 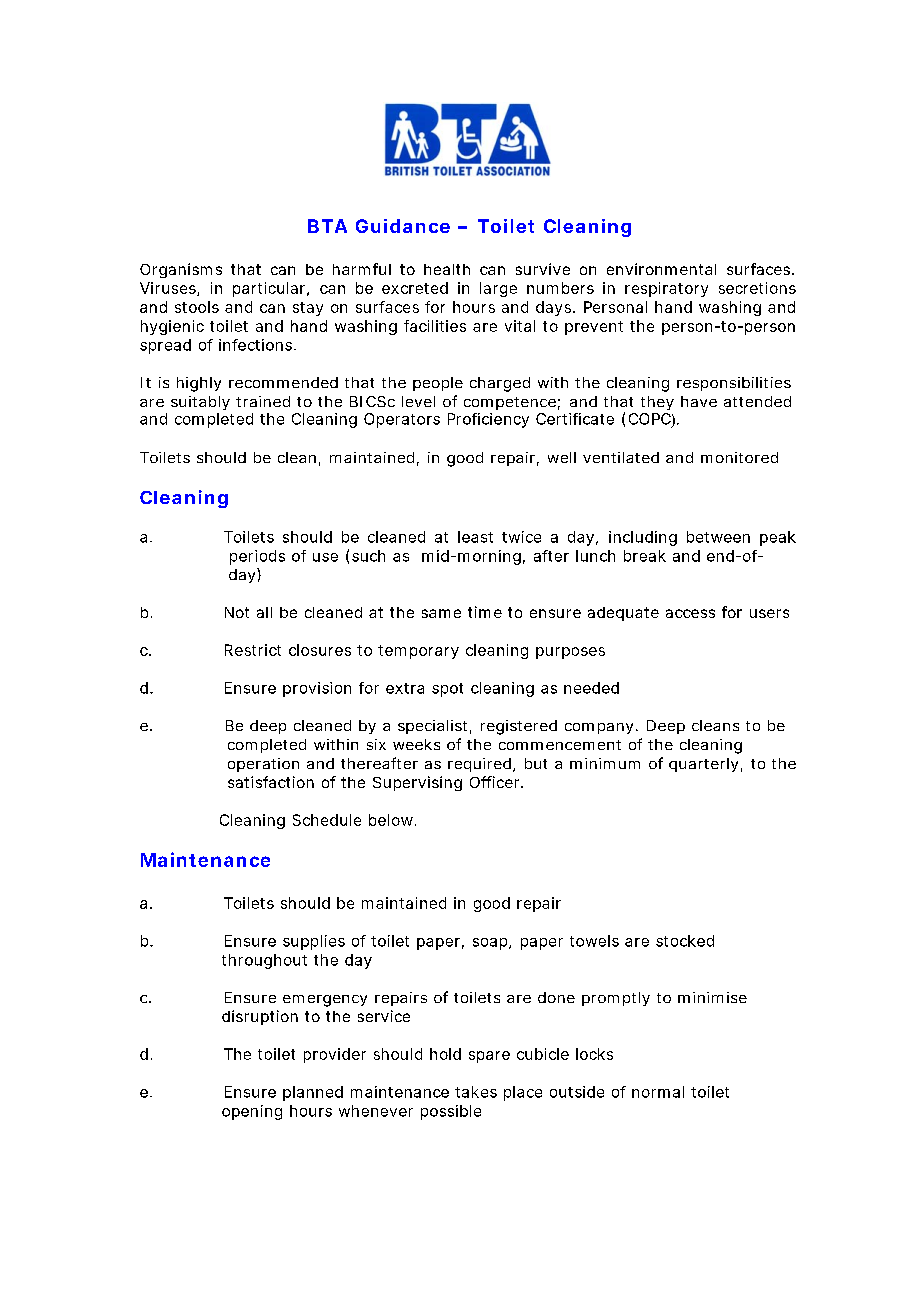 I want to click on environmental, so click(x=661, y=269).
